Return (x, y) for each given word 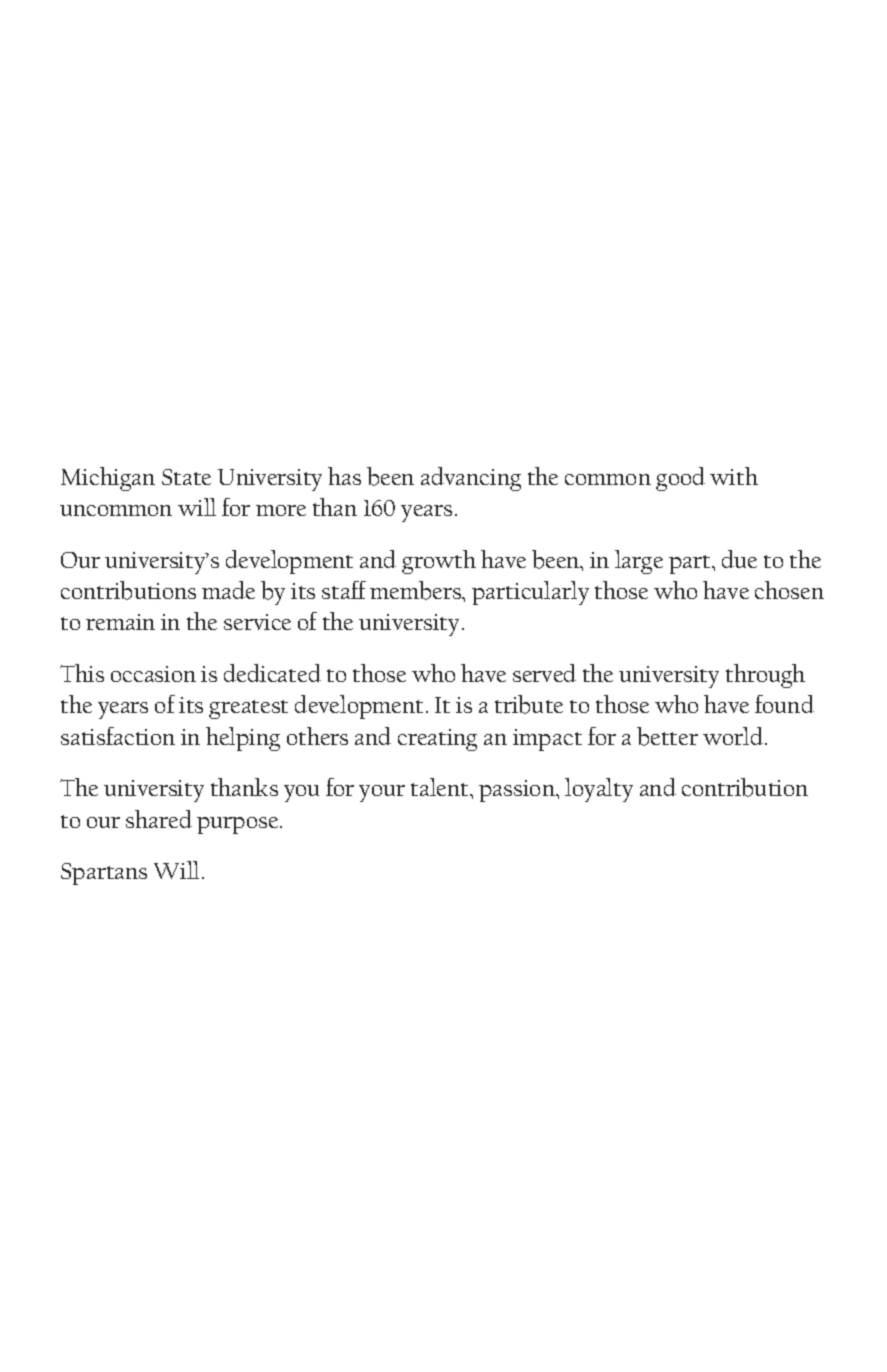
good (680, 479)
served (544, 673)
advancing (471, 479)
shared (159, 819)
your (382, 793)
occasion (153, 674)
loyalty (599, 790)
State (186, 477)
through (765, 676)
